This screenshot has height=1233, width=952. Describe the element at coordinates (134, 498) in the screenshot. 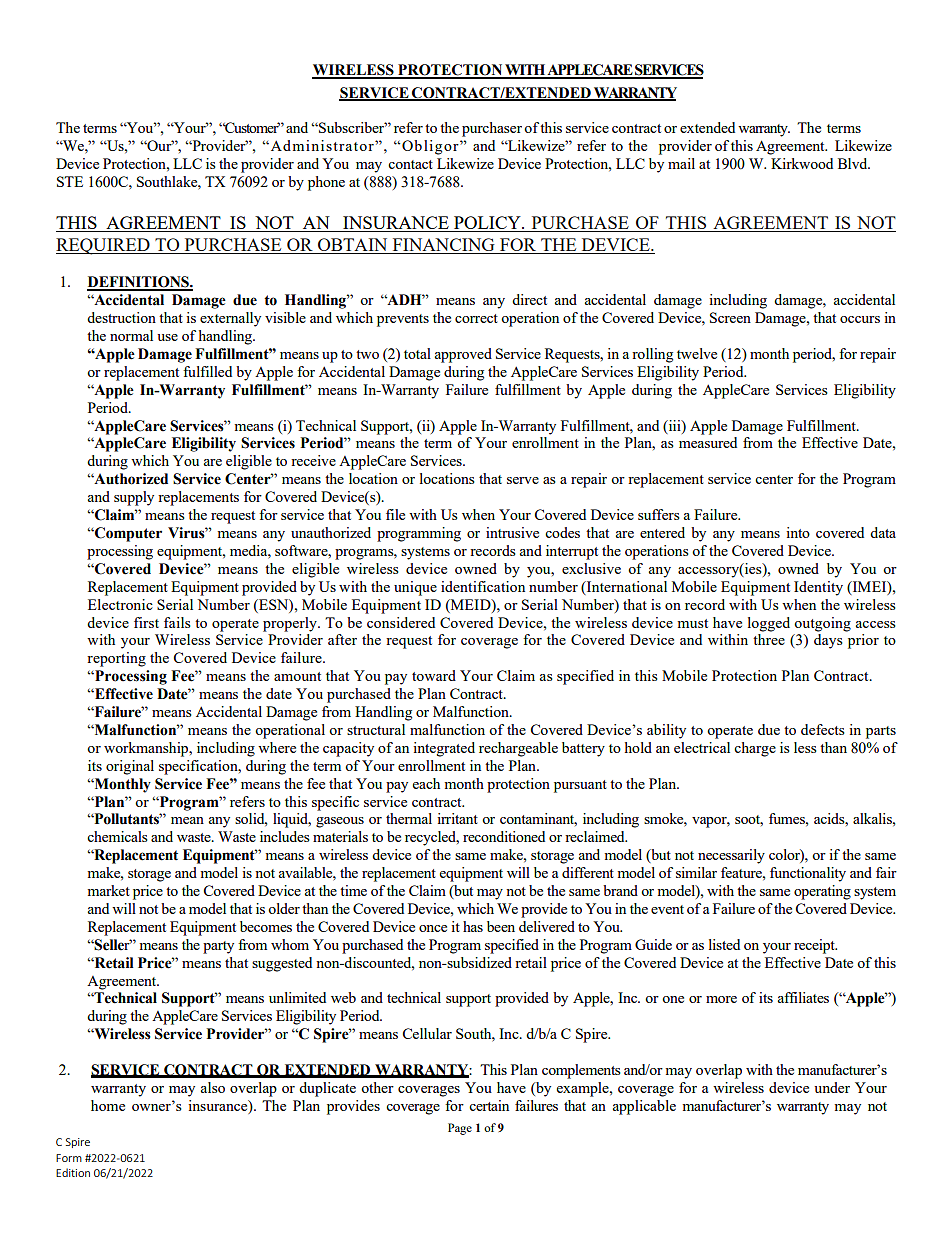

I see `supply` at that location.
